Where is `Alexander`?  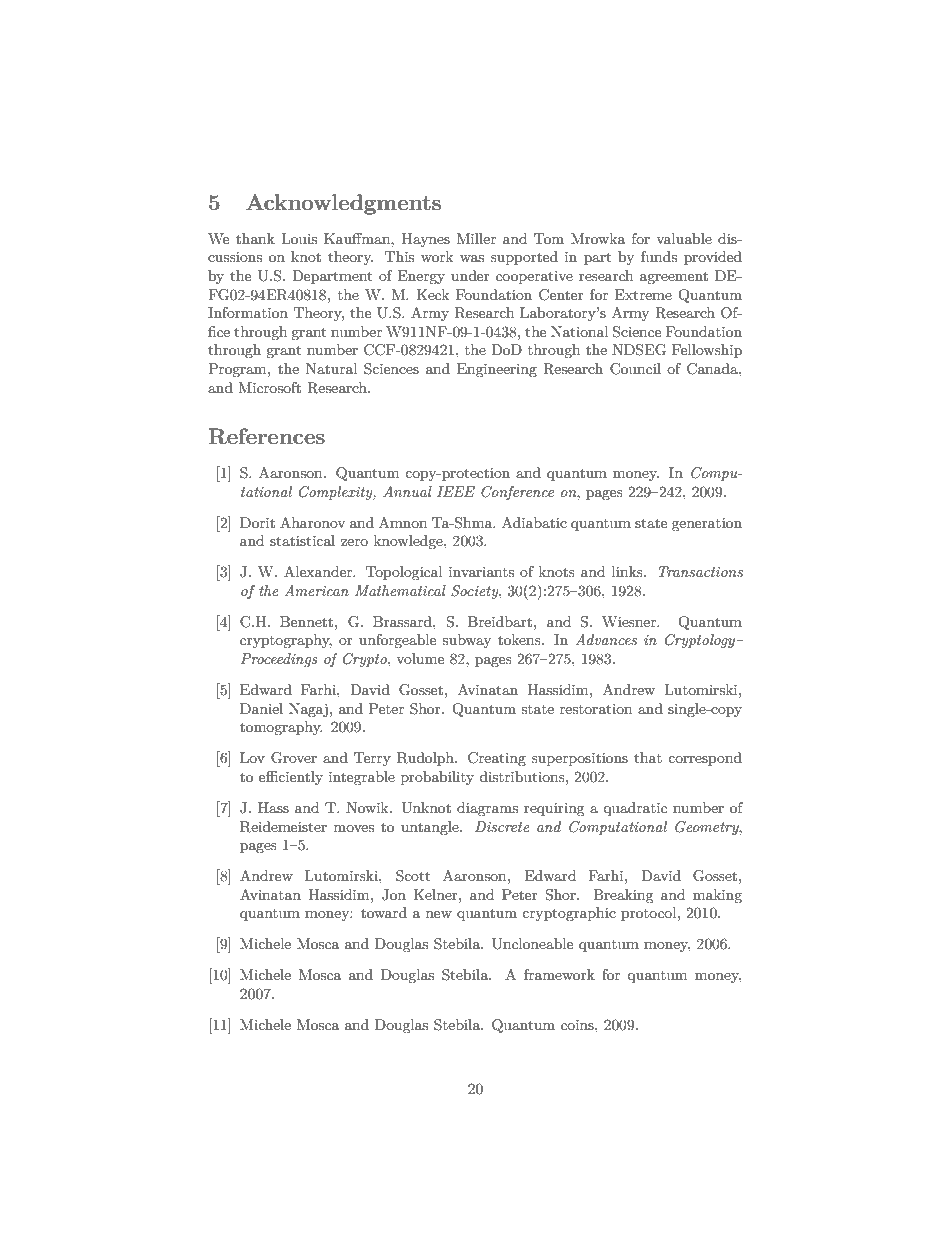
Alexander is located at coordinates (319, 571).
